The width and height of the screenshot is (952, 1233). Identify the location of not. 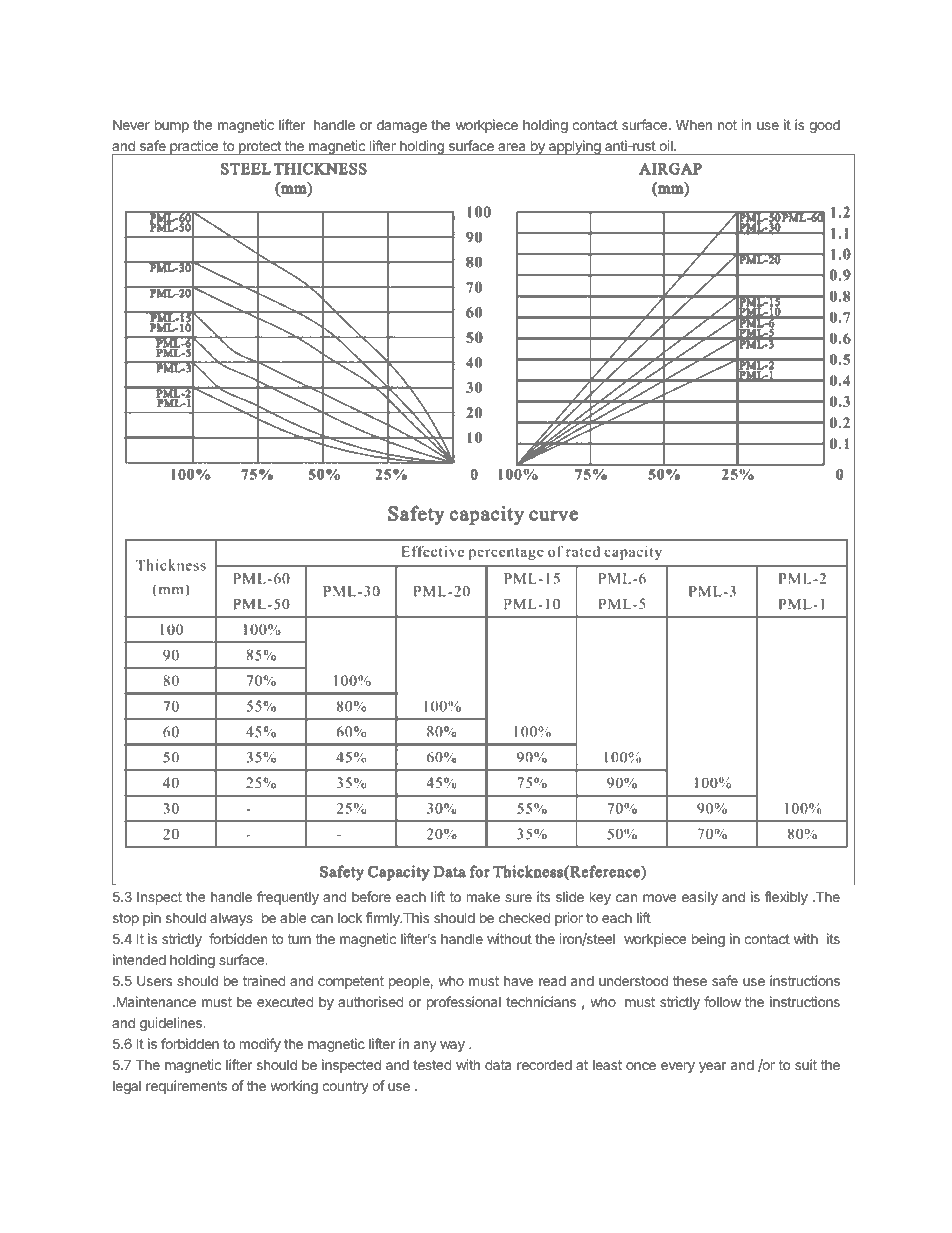
(727, 125).
